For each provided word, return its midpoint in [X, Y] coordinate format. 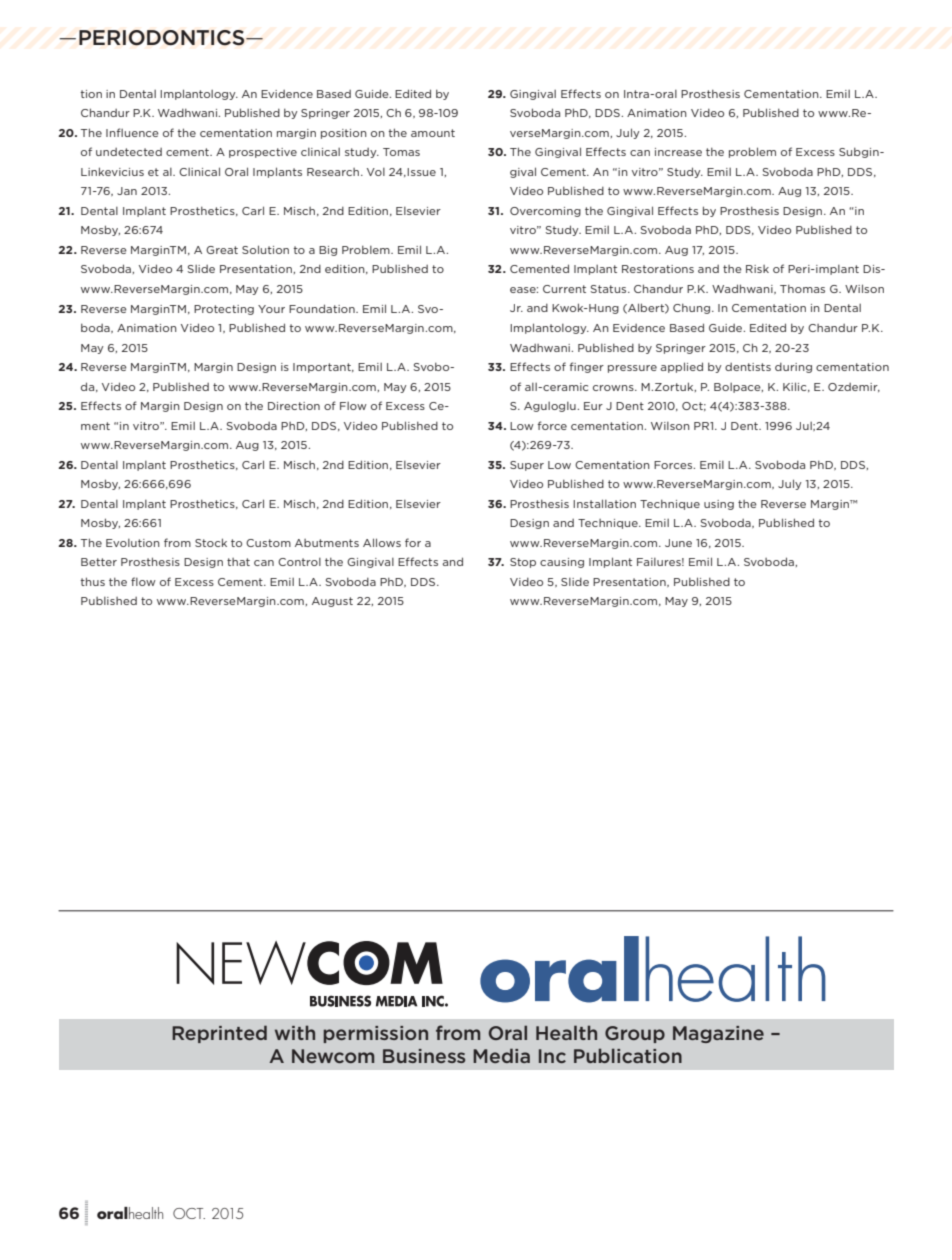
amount [433, 133]
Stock [211, 542]
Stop [523, 563]
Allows [382, 542]
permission [376, 1034]
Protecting [224, 310]
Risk [757, 269]
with [295, 1032]
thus [92, 581]
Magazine [718, 1034]
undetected [129, 152]
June [678, 543]
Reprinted [219, 1034]
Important [323, 368]
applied [682, 367]
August [332, 602]
